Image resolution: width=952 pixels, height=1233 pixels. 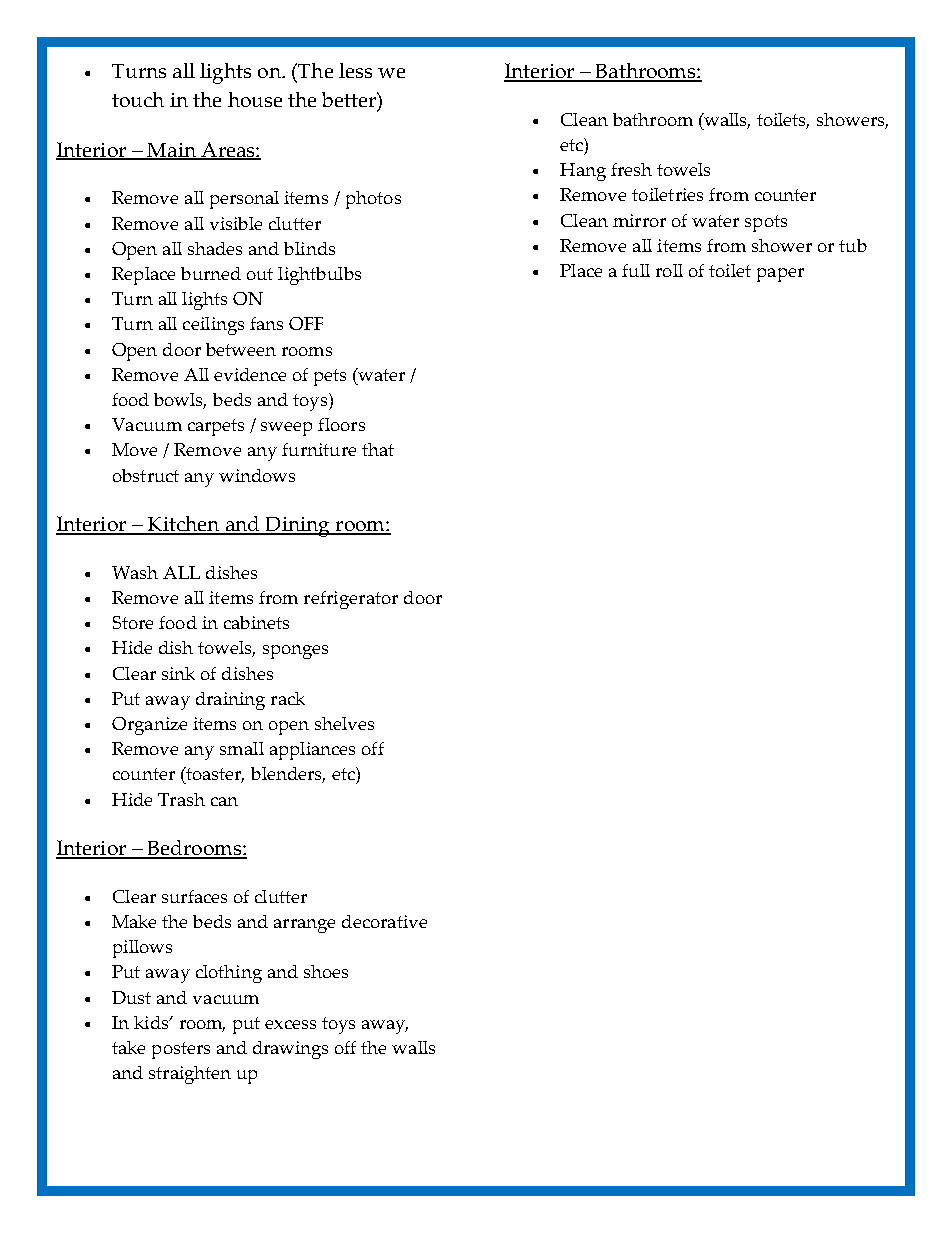 I want to click on Kitchen, so click(x=183, y=525).
